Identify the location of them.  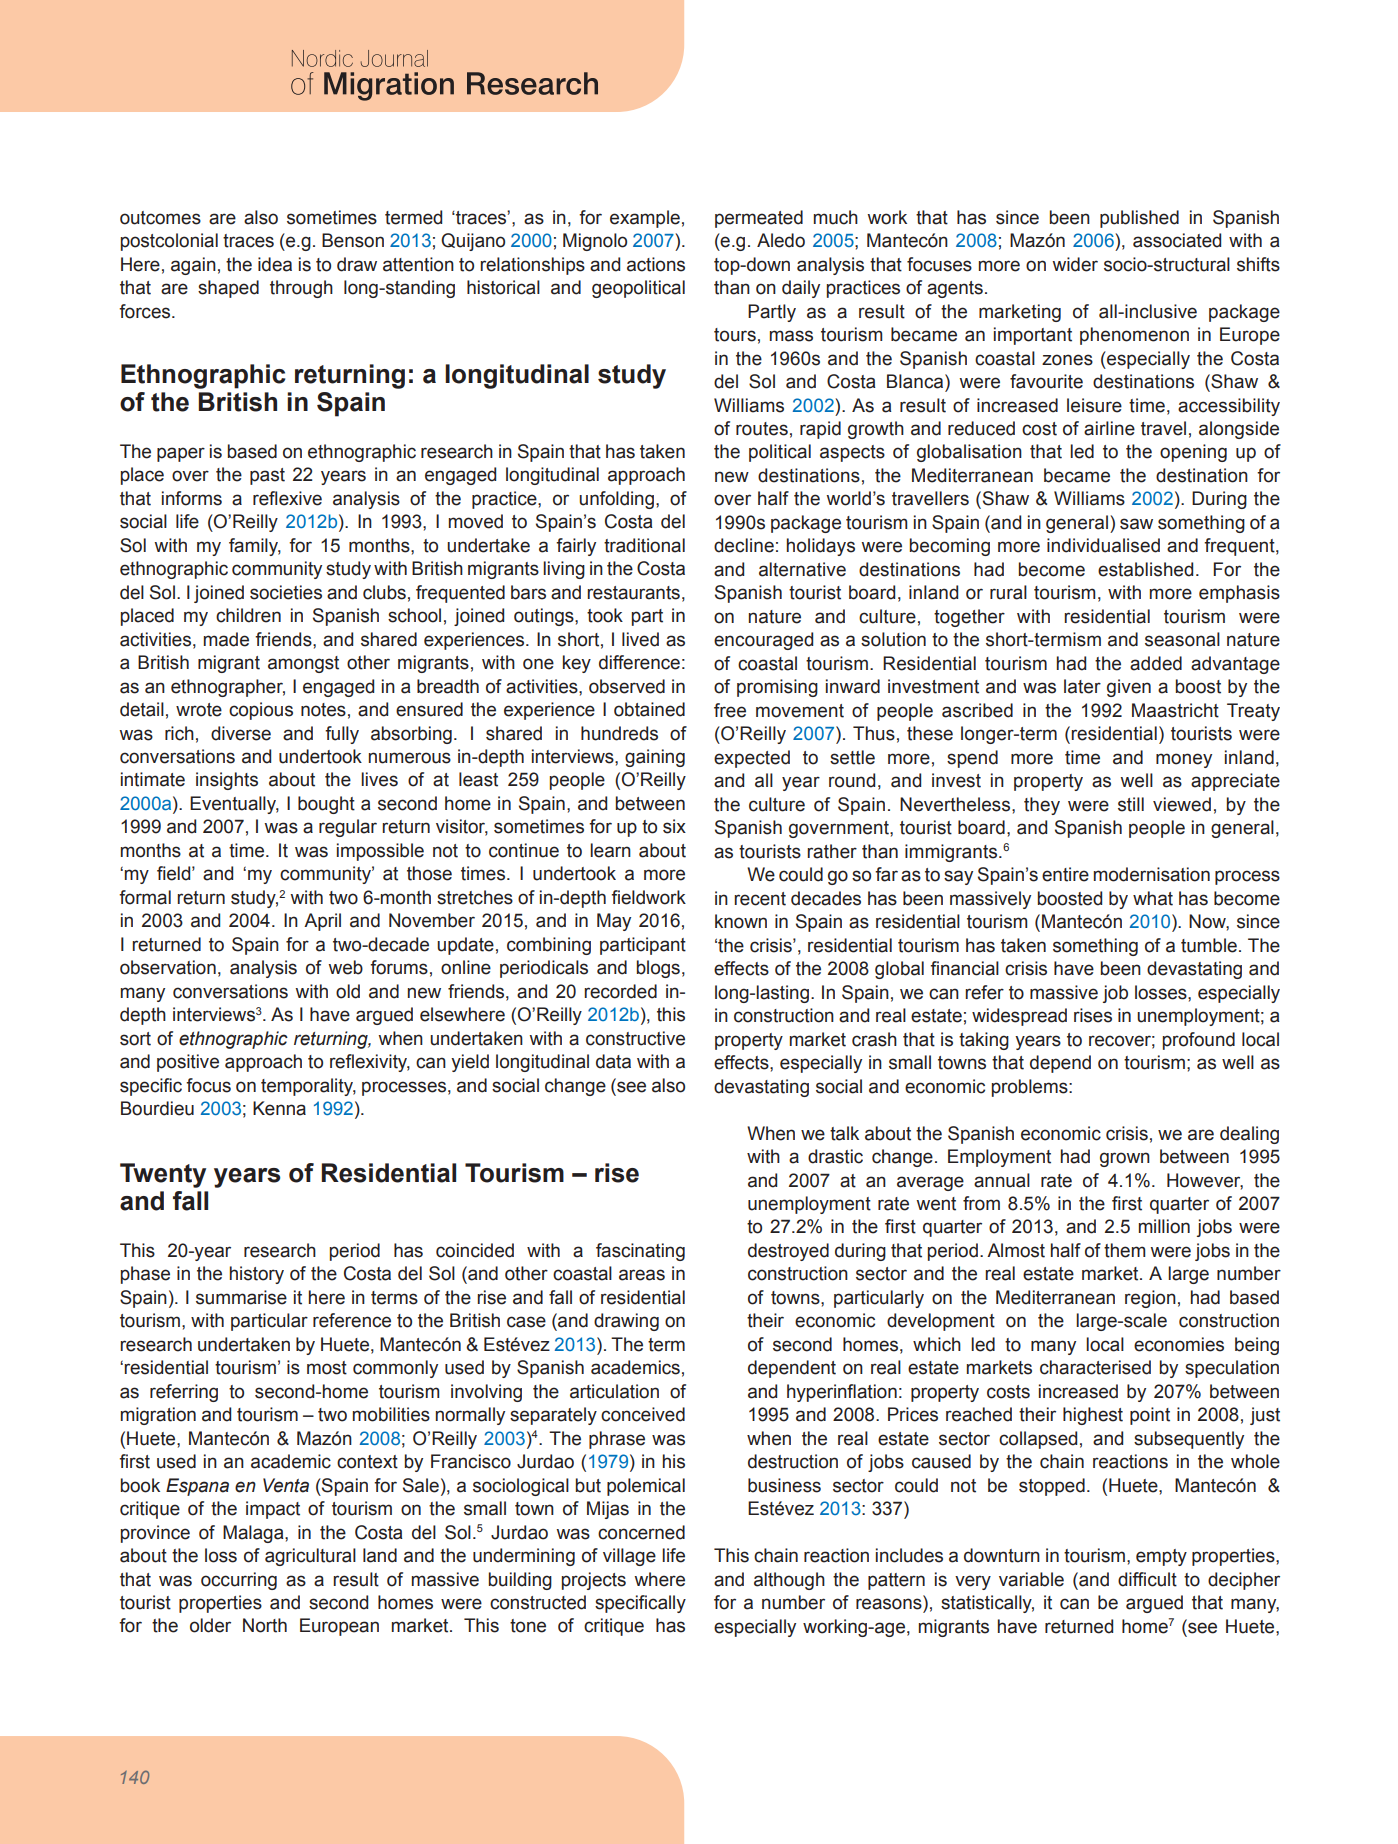
(1124, 1250).
